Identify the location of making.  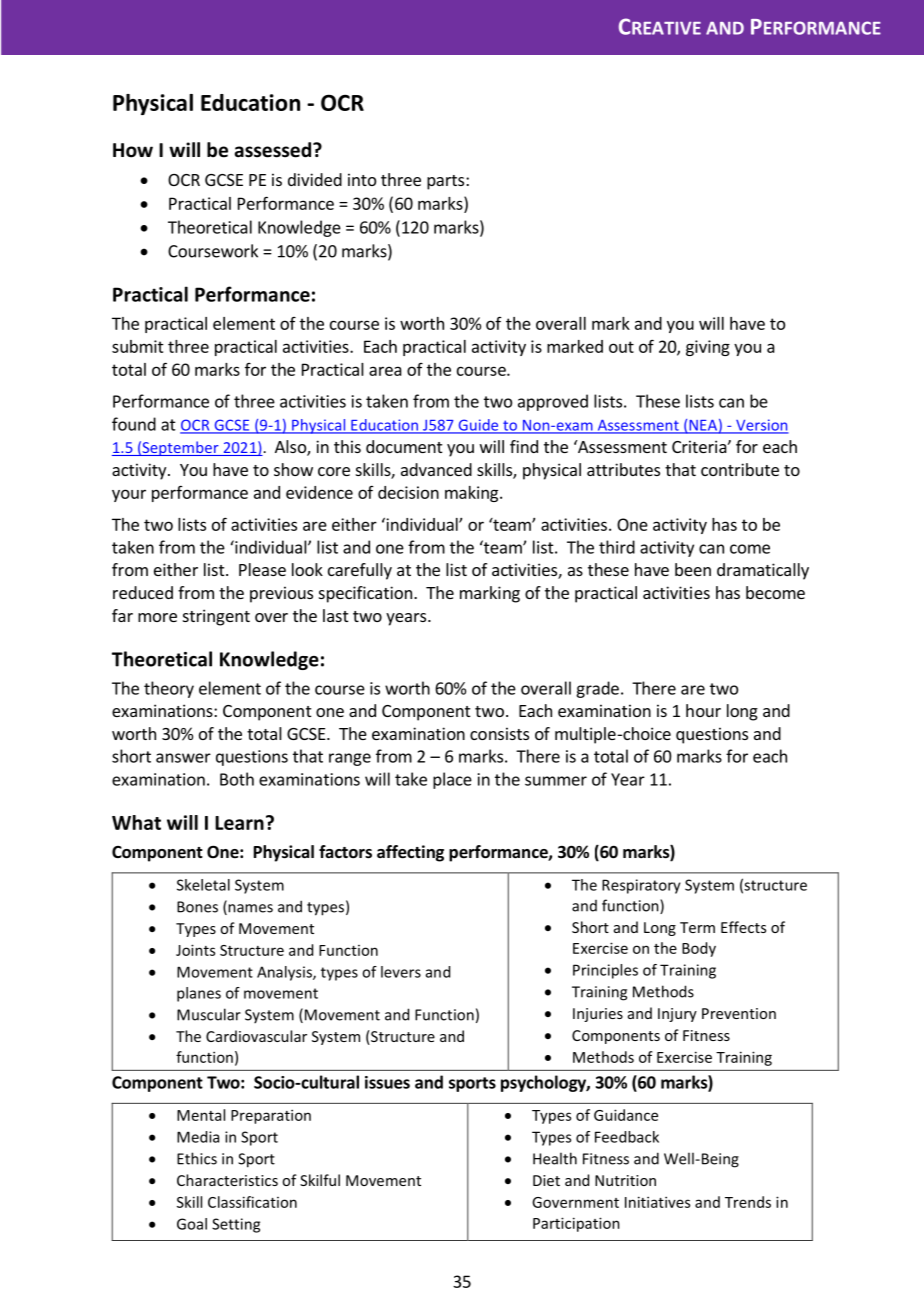
(473, 494).
